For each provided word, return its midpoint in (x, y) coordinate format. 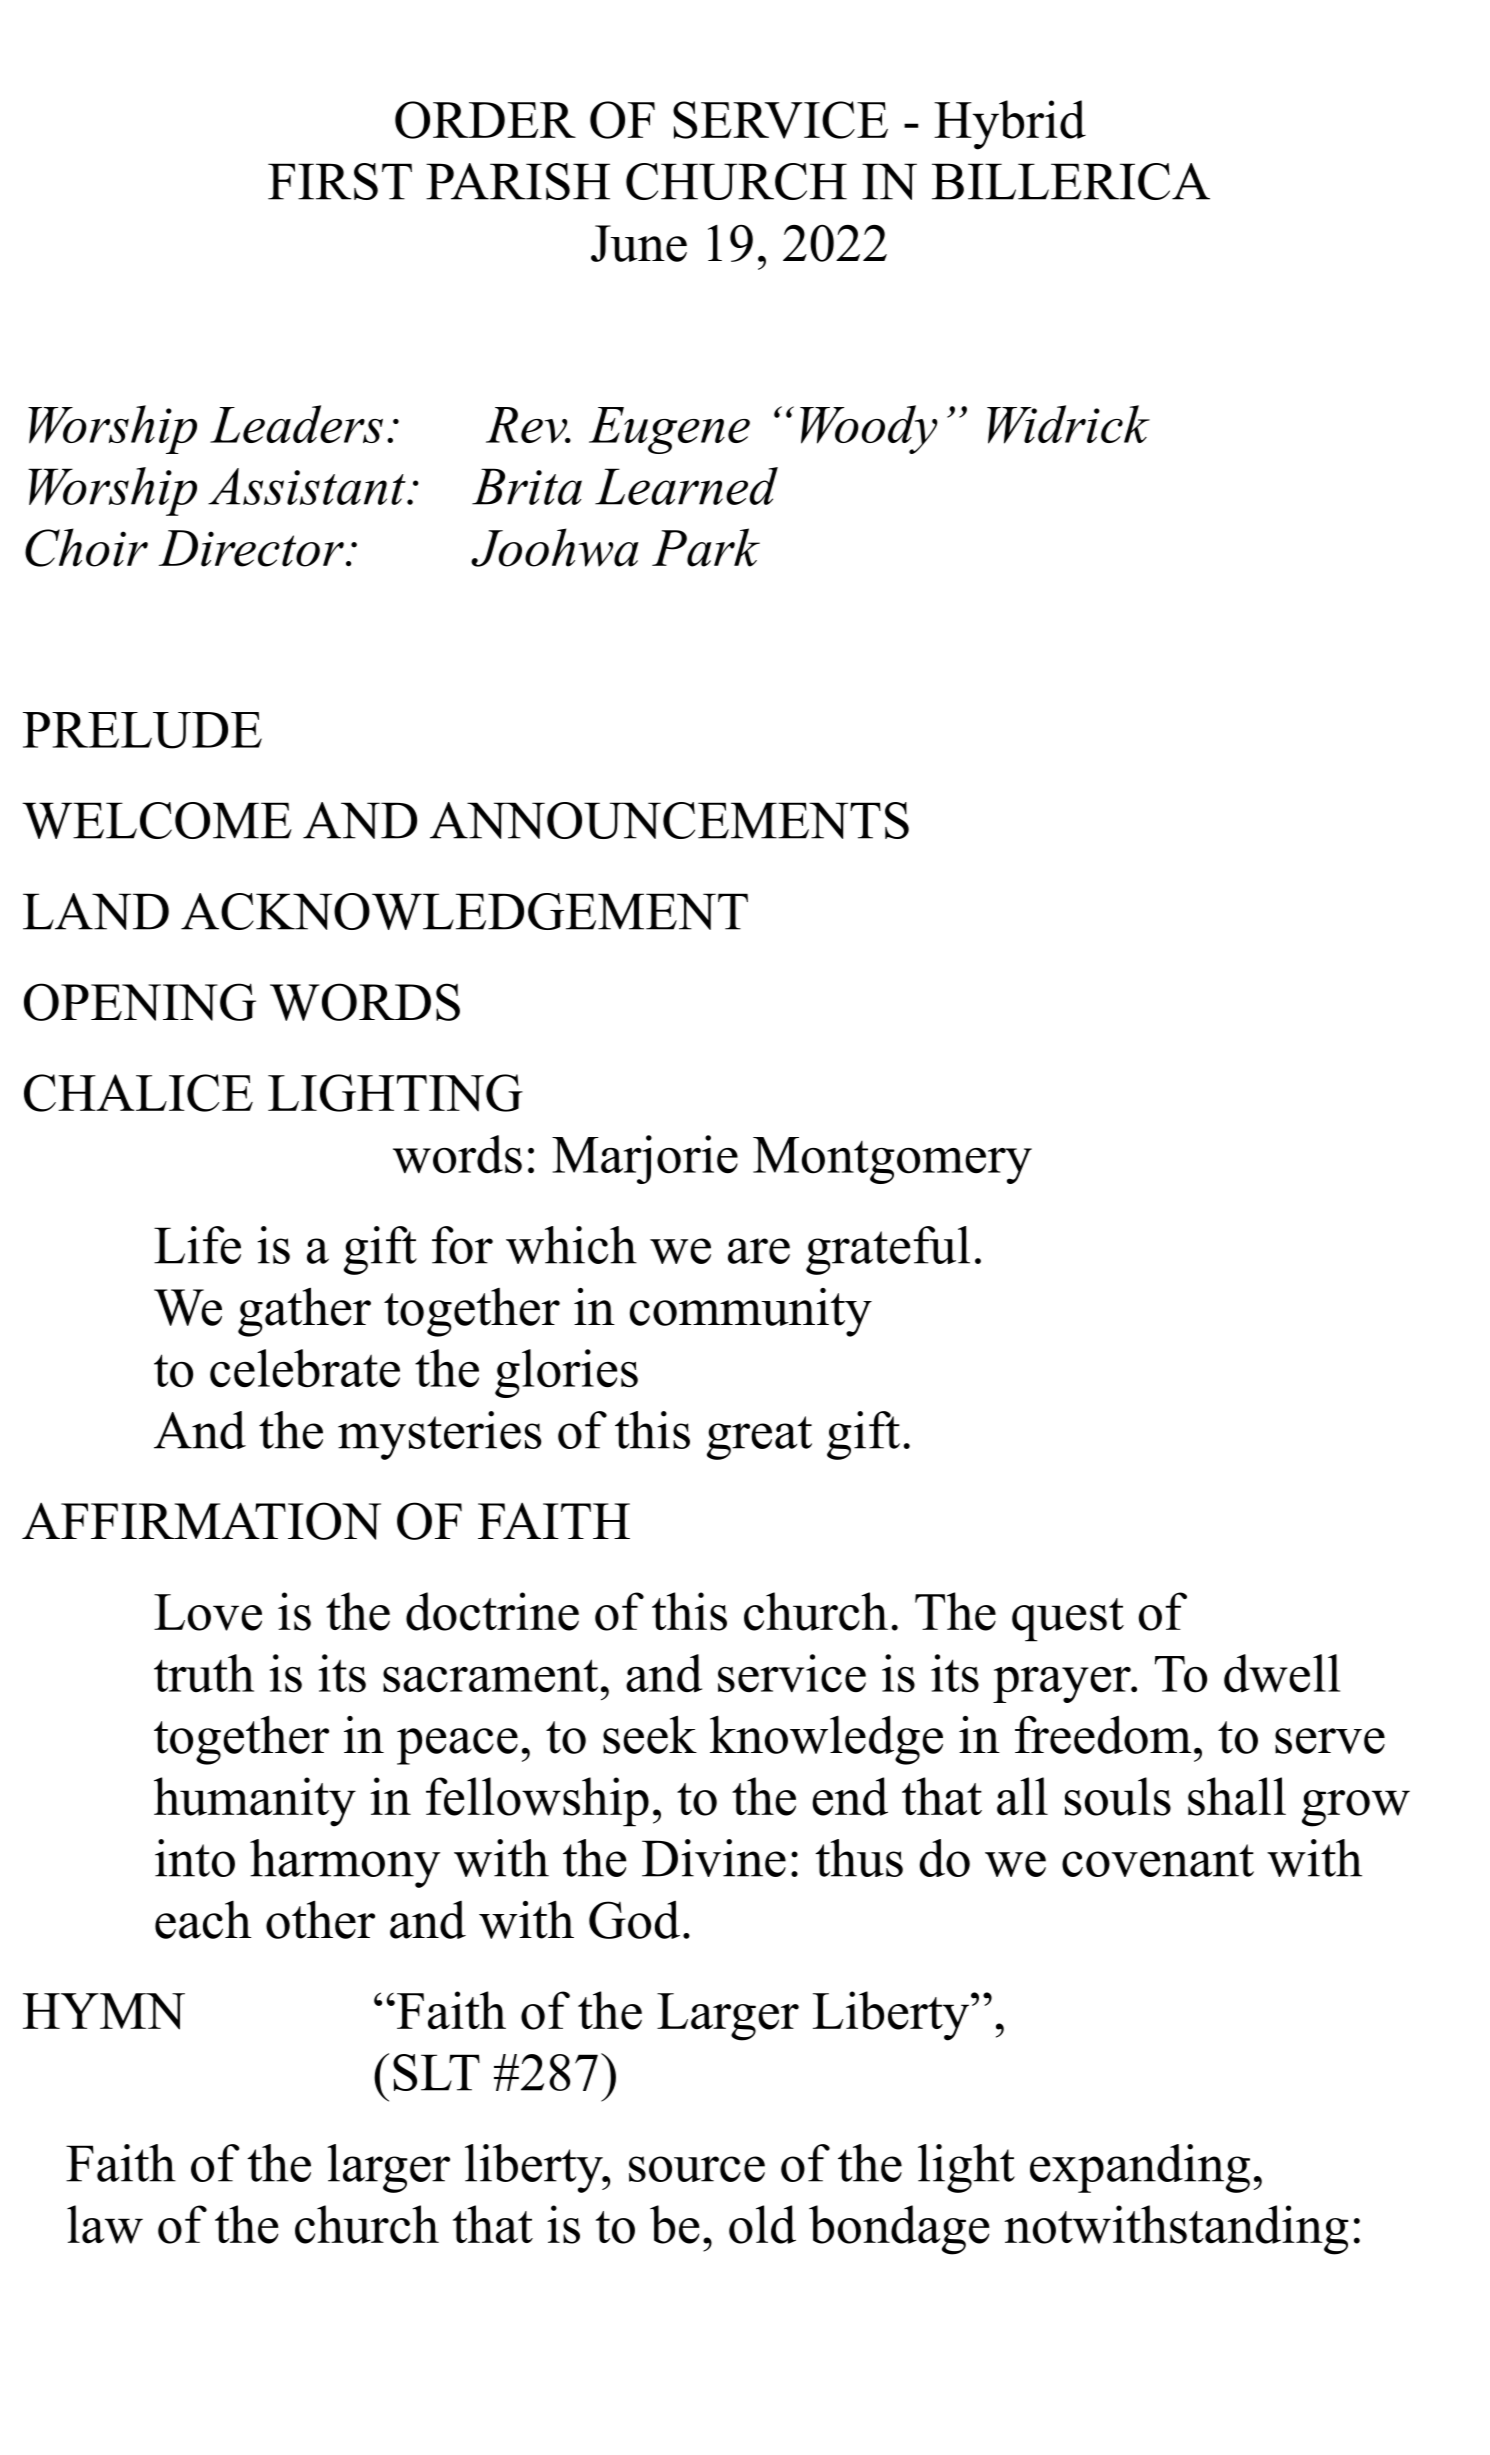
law (105, 2224)
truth (204, 1673)
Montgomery (892, 1160)
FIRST (340, 181)
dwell (1282, 1673)
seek (650, 1734)
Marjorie (645, 1159)
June (639, 243)
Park (706, 547)
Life (197, 1245)
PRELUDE (142, 730)
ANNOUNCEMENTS (669, 820)
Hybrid (1010, 125)
